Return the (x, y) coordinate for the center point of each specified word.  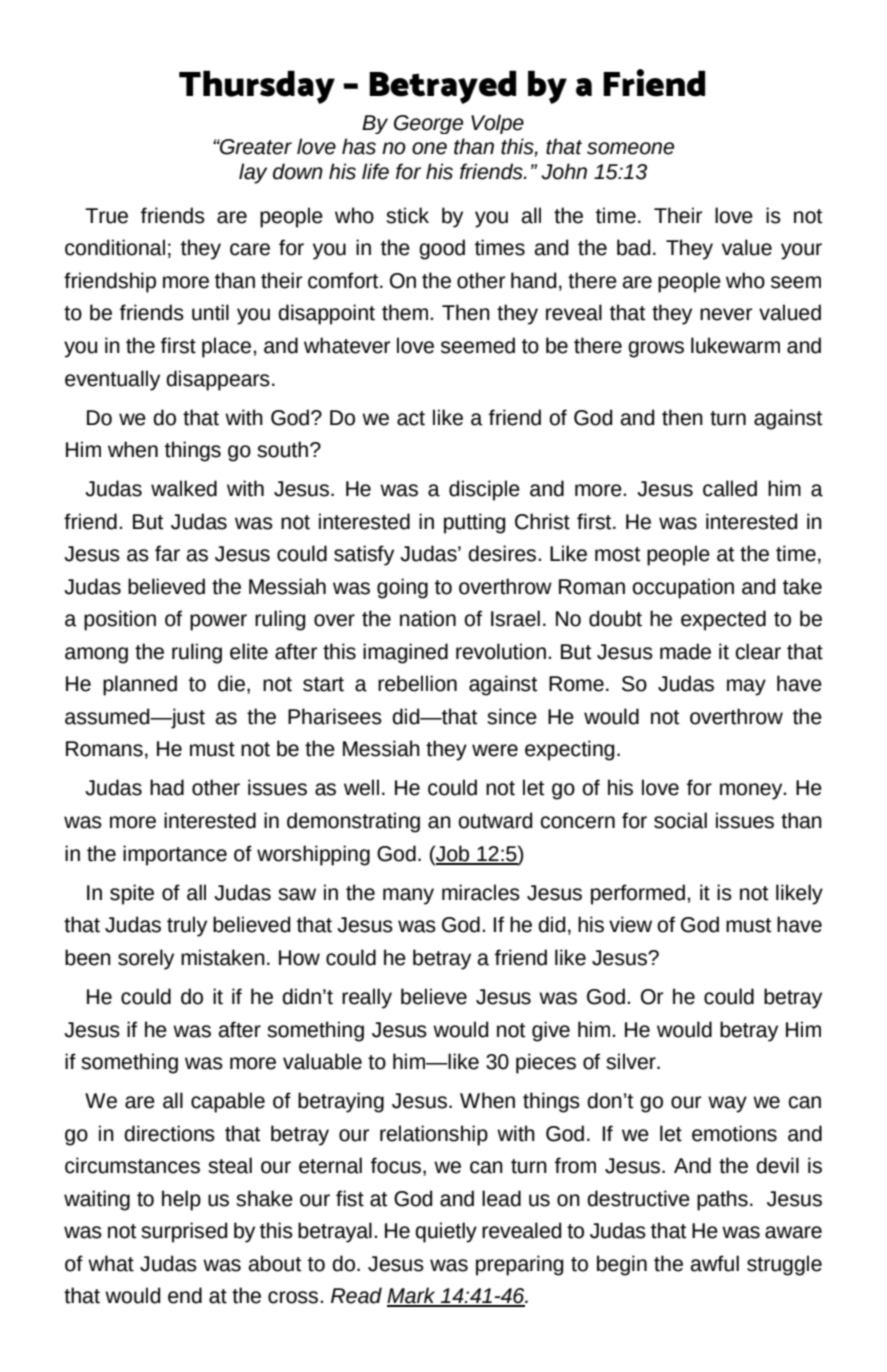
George (428, 124)
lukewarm (735, 345)
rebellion (417, 683)
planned (140, 685)
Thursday (257, 87)
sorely (146, 959)
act (411, 418)
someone (630, 148)
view (630, 924)
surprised (184, 1232)
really (367, 998)
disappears (218, 380)
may (746, 687)
